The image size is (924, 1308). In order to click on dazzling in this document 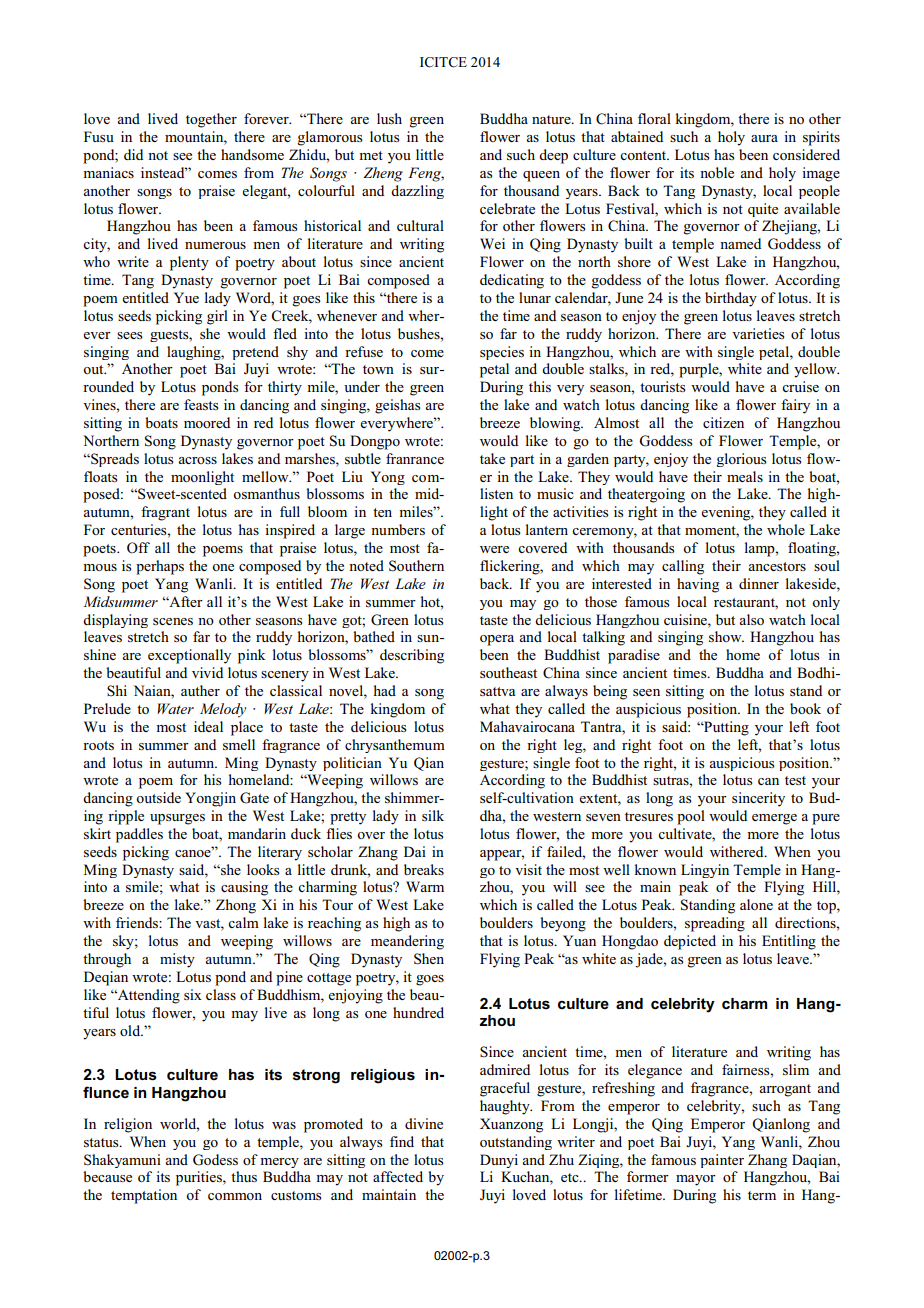, I will do `click(417, 192)`.
